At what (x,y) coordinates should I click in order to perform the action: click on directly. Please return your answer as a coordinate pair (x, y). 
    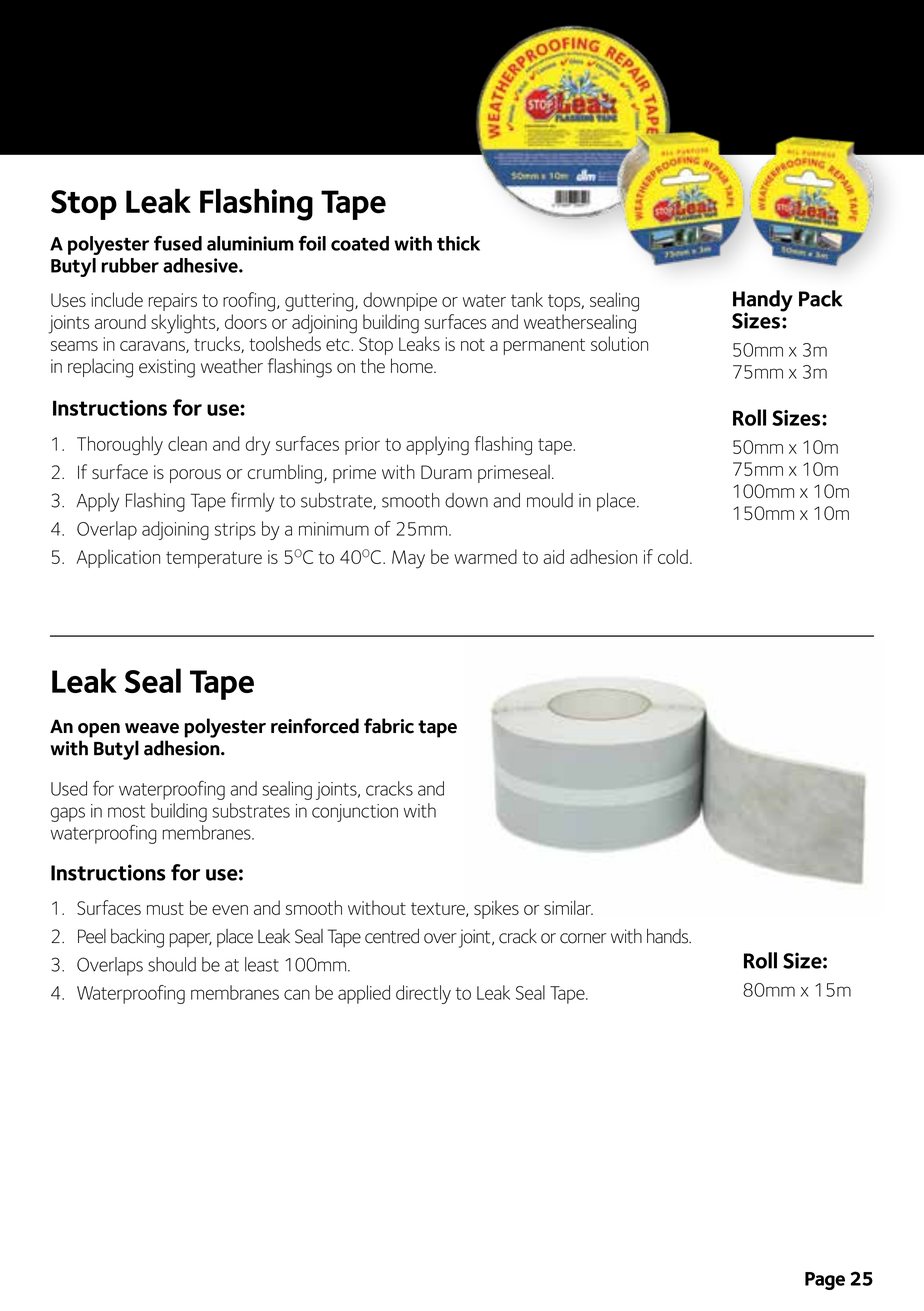
    Looking at the image, I should click on (423, 994).
